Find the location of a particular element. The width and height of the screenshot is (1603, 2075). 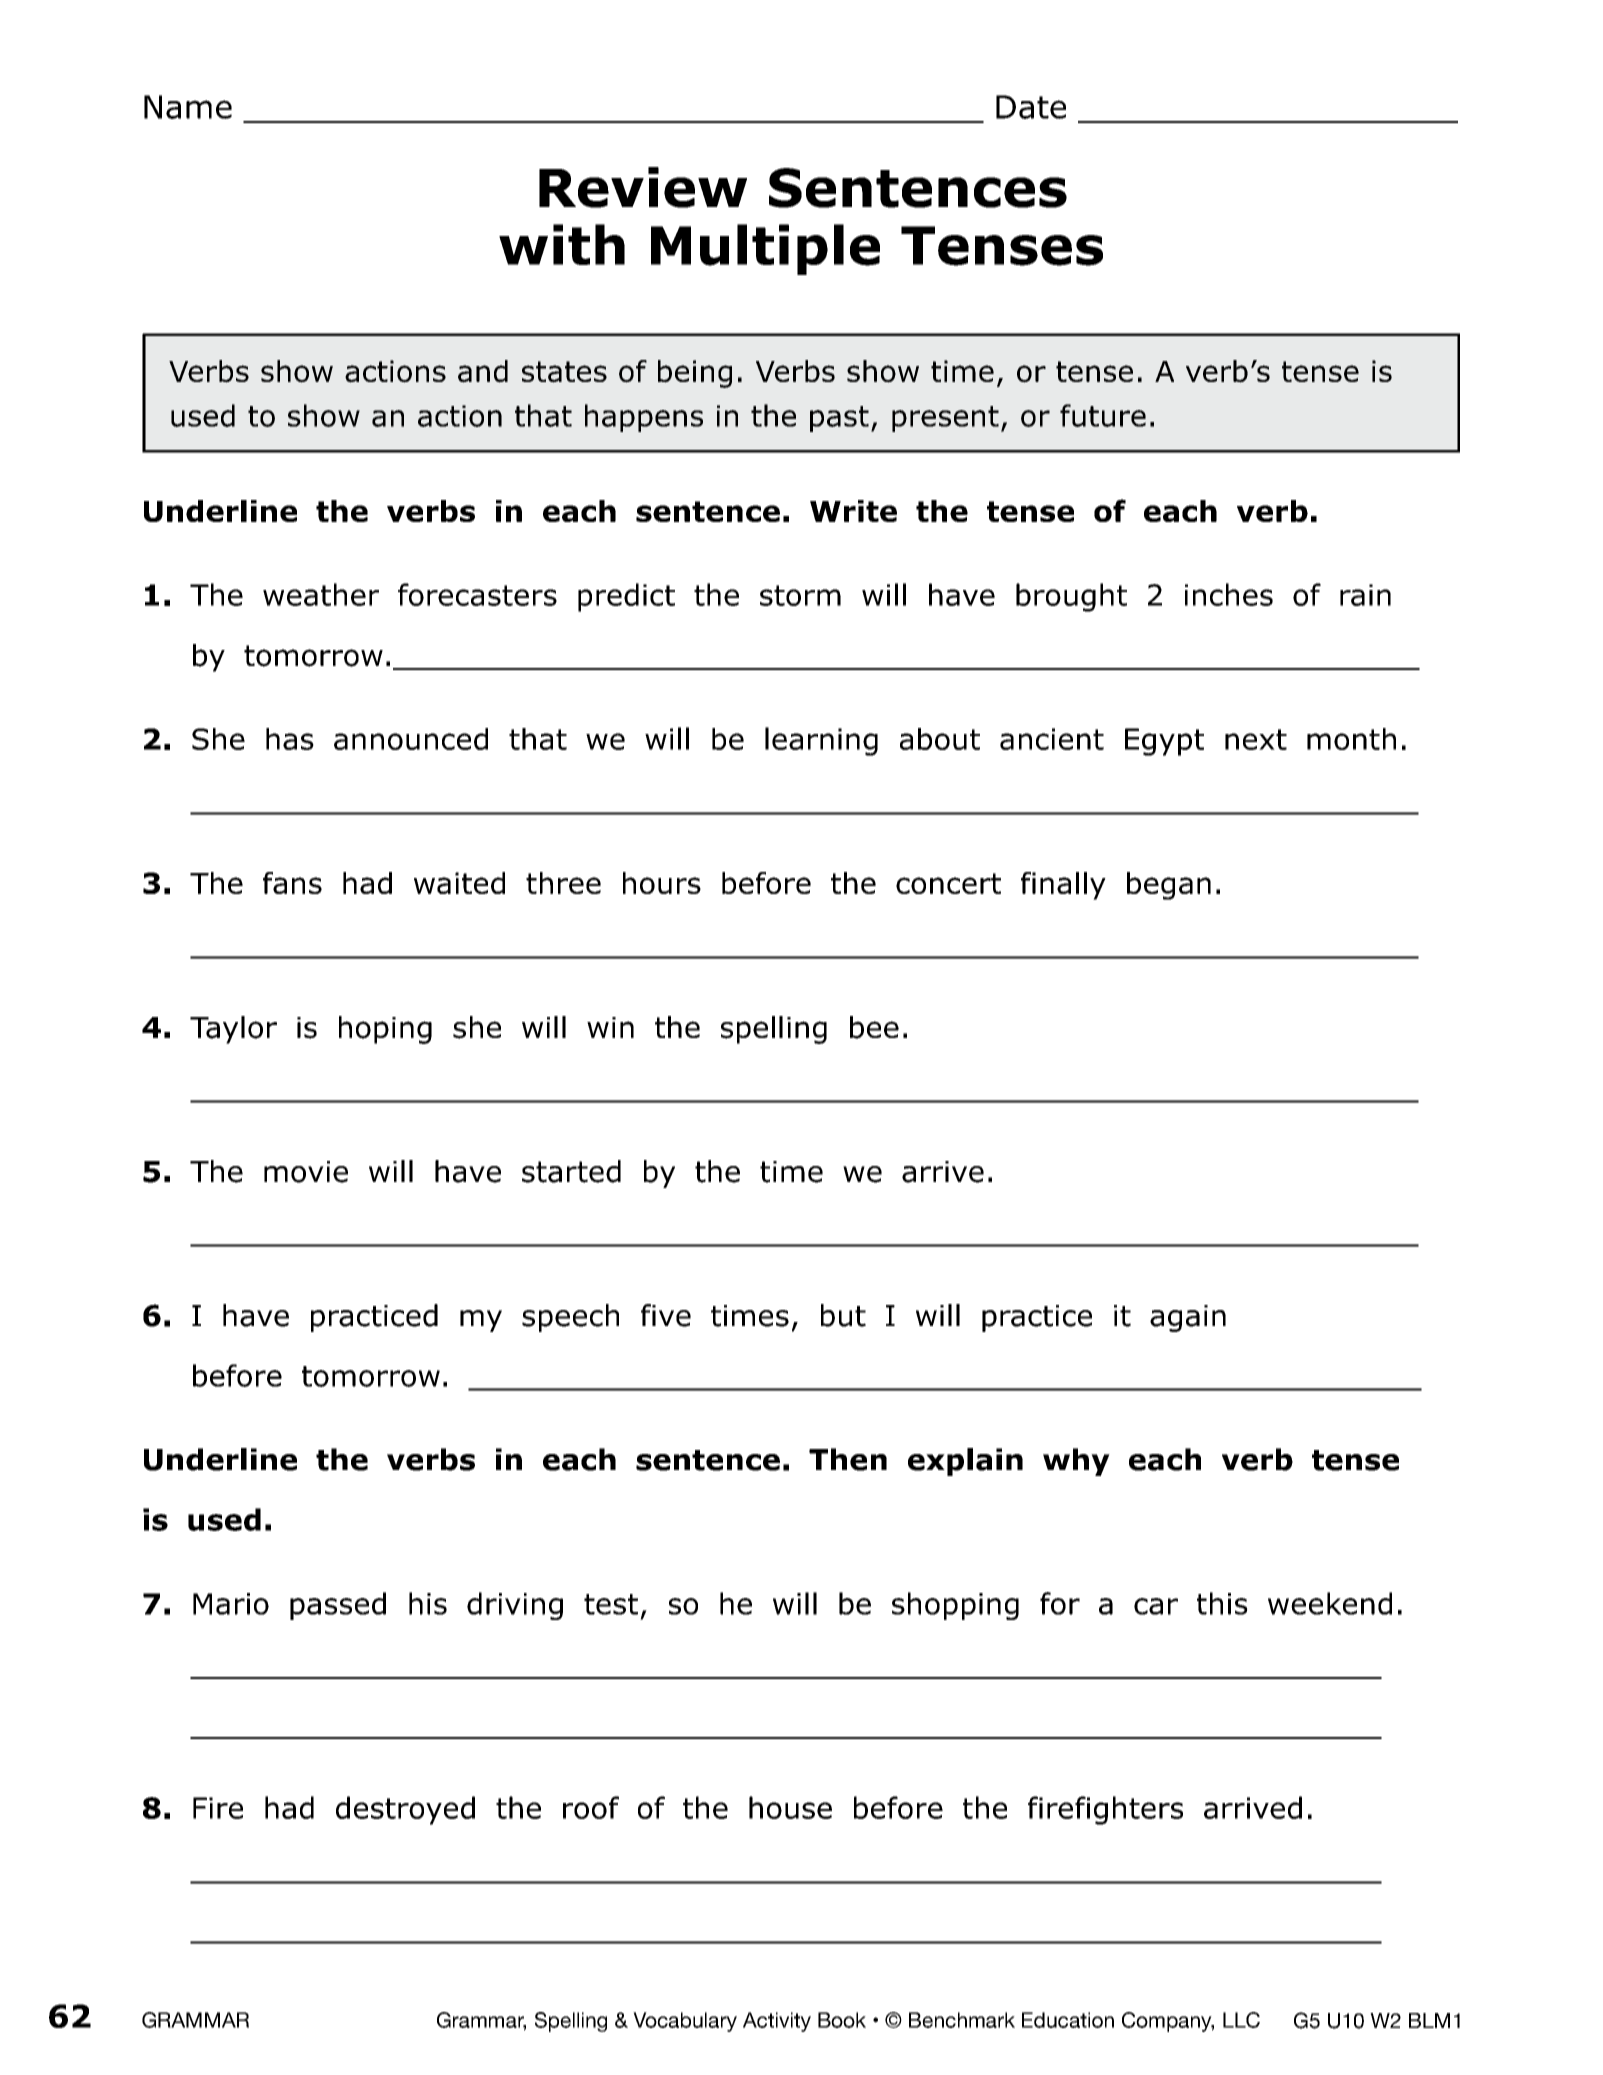

has is located at coordinates (290, 739).
